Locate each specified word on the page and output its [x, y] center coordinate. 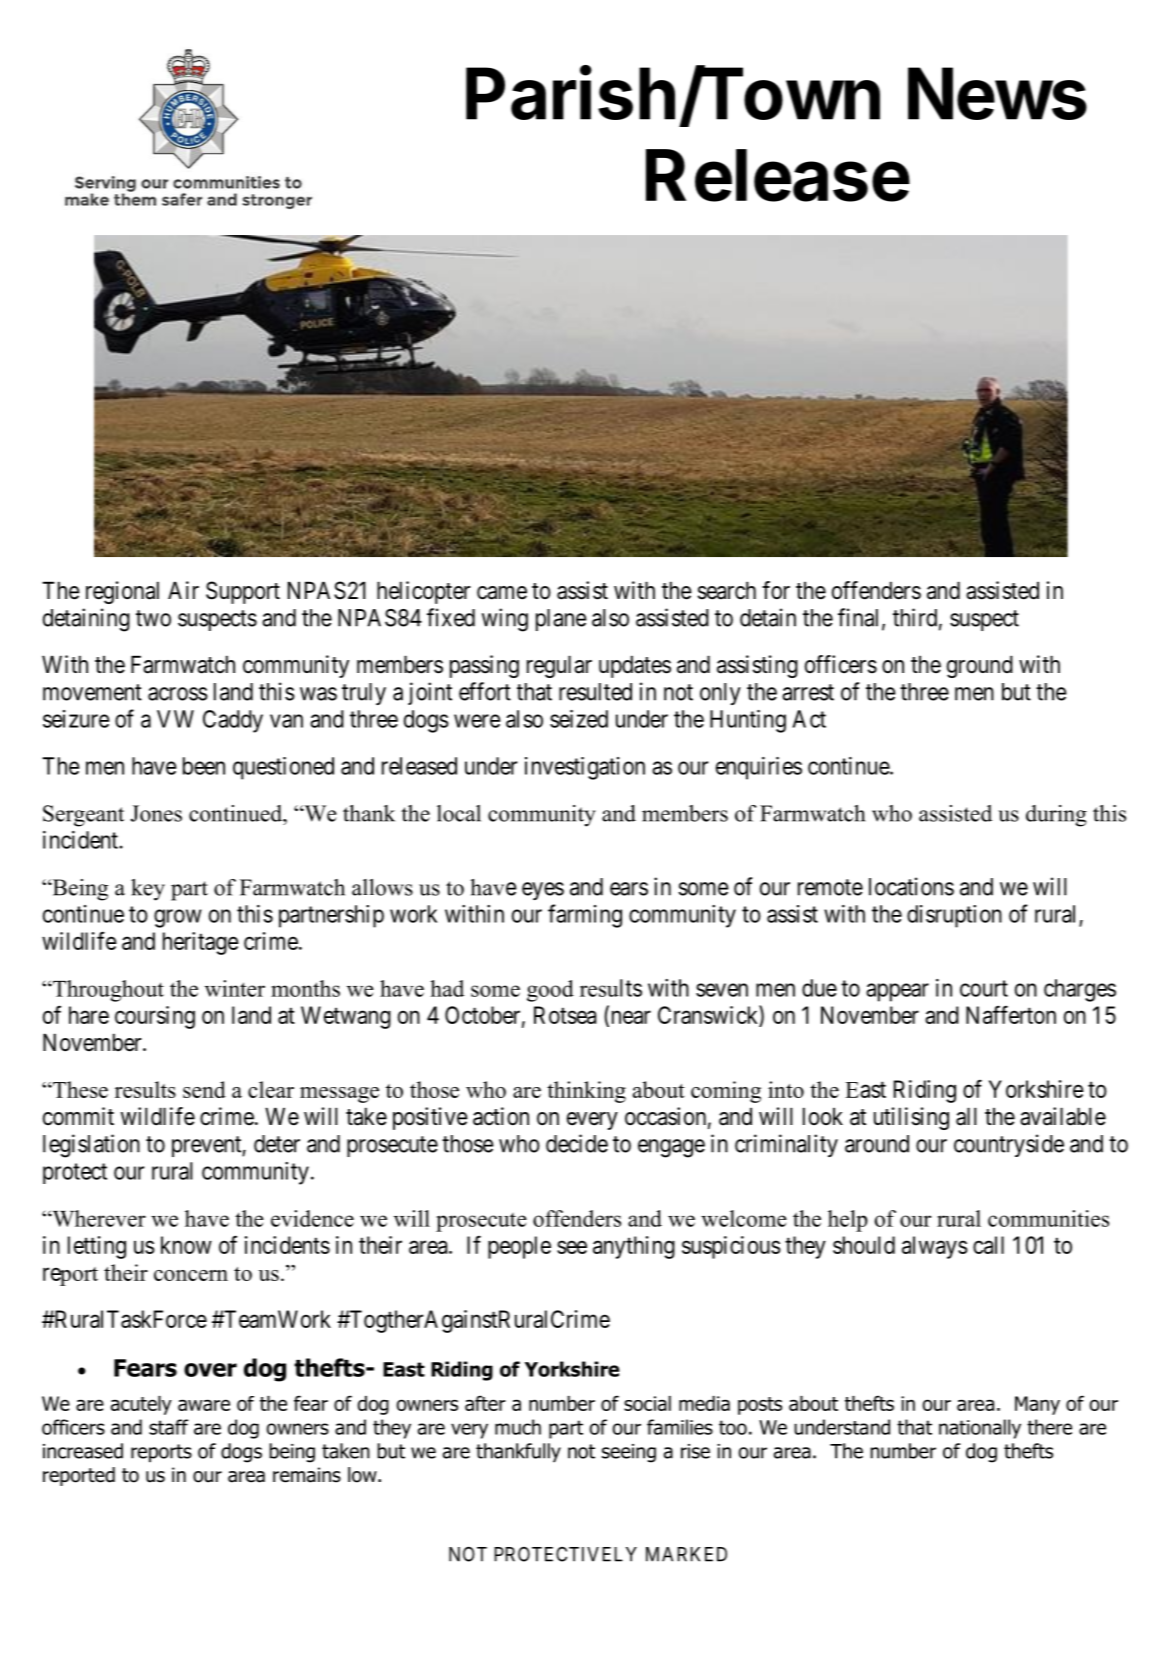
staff [168, 1427]
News [997, 93]
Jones [156, 813]
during [1056, 816]
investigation [585, 768]
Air [183, 590]
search [727, 590]
